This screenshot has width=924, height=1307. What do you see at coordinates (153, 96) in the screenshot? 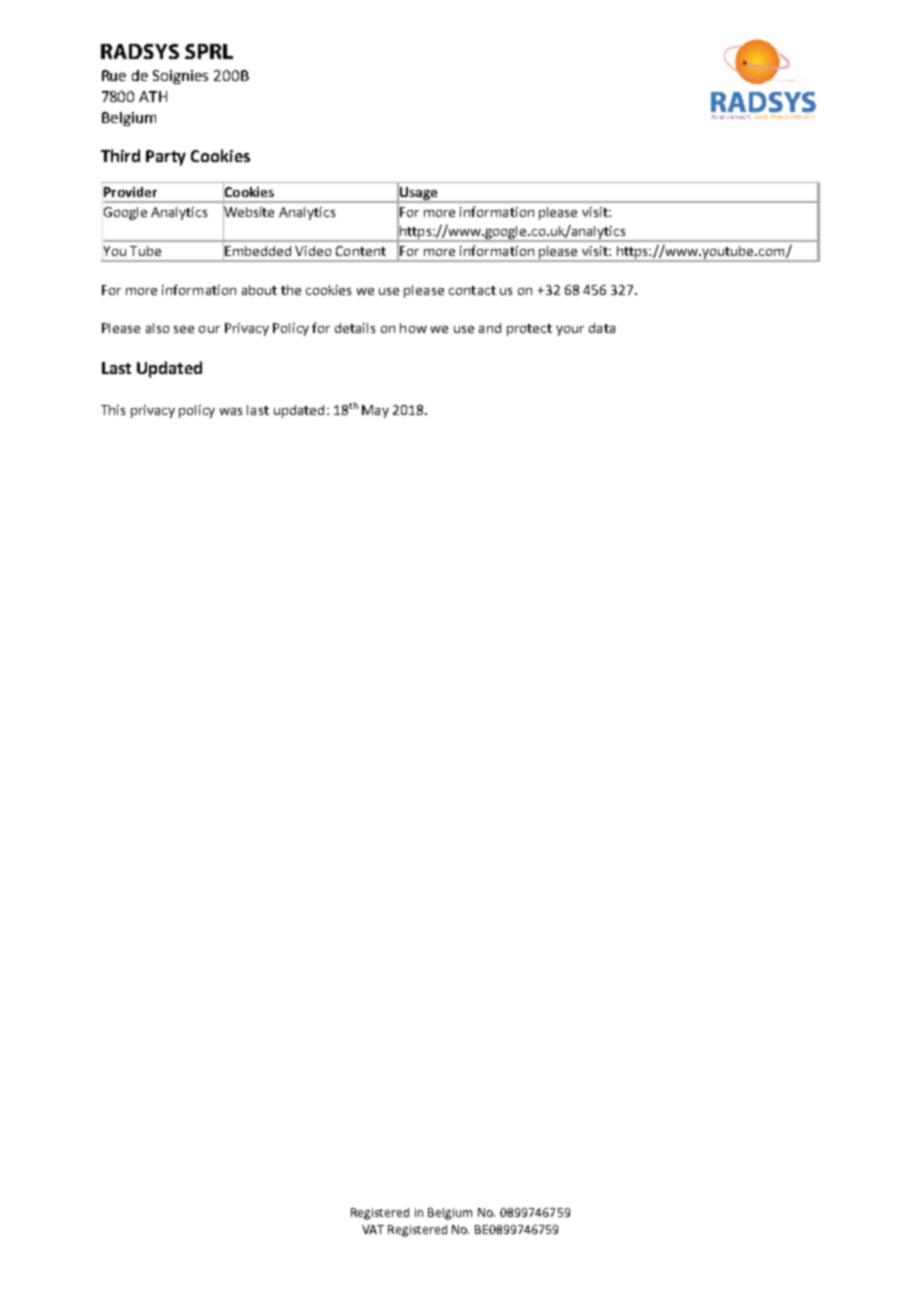
I see `ATH` at bounding box center [153, 96].
